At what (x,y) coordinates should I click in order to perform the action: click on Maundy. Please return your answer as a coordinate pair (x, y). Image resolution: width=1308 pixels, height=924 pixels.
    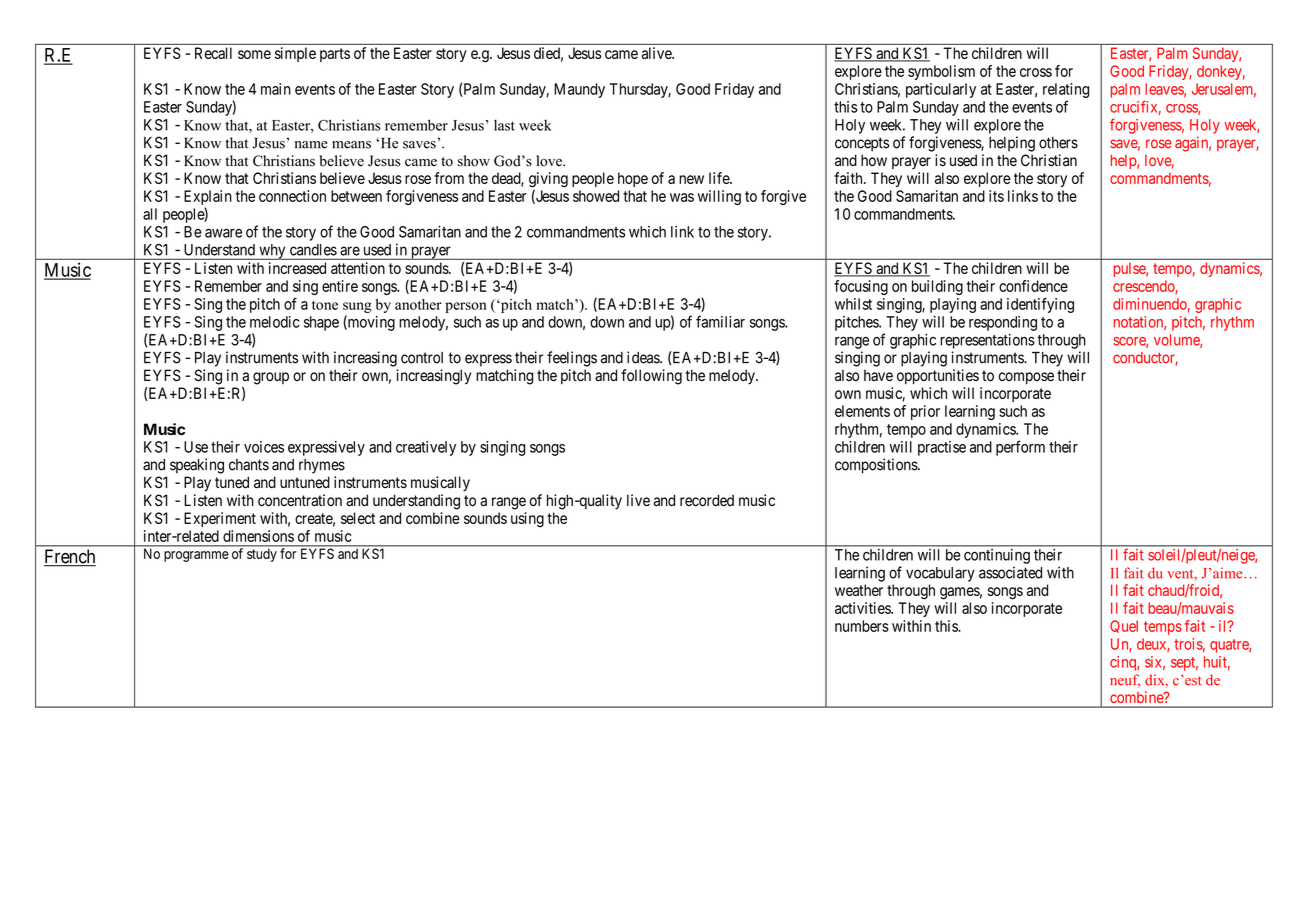
    Looking at the image, I should click on (579, 90).
